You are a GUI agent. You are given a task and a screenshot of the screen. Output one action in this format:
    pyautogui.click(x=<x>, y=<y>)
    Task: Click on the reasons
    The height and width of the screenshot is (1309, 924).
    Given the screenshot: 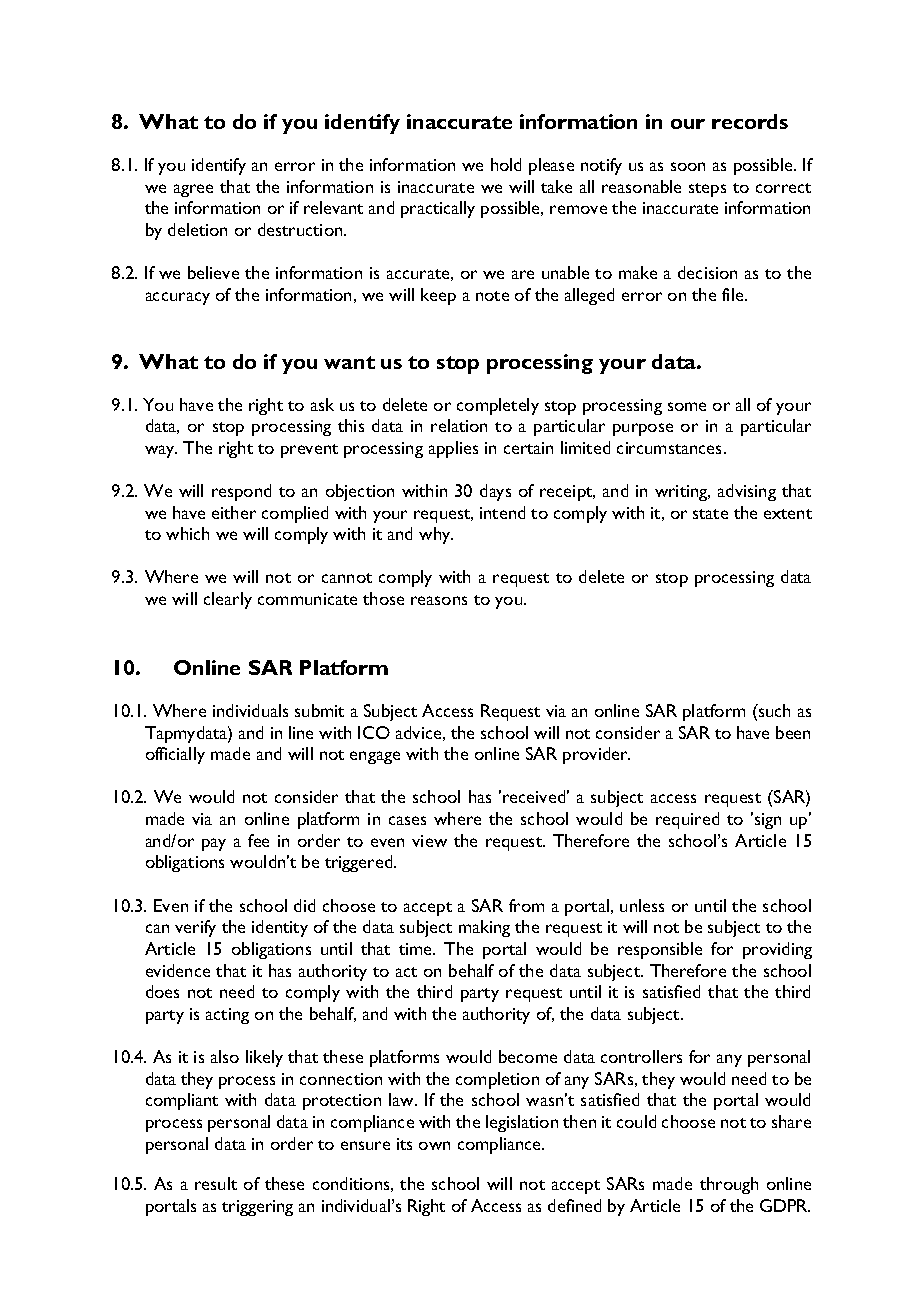 What is the action you would take?
    pyautogui.click(x=439, y=600)
